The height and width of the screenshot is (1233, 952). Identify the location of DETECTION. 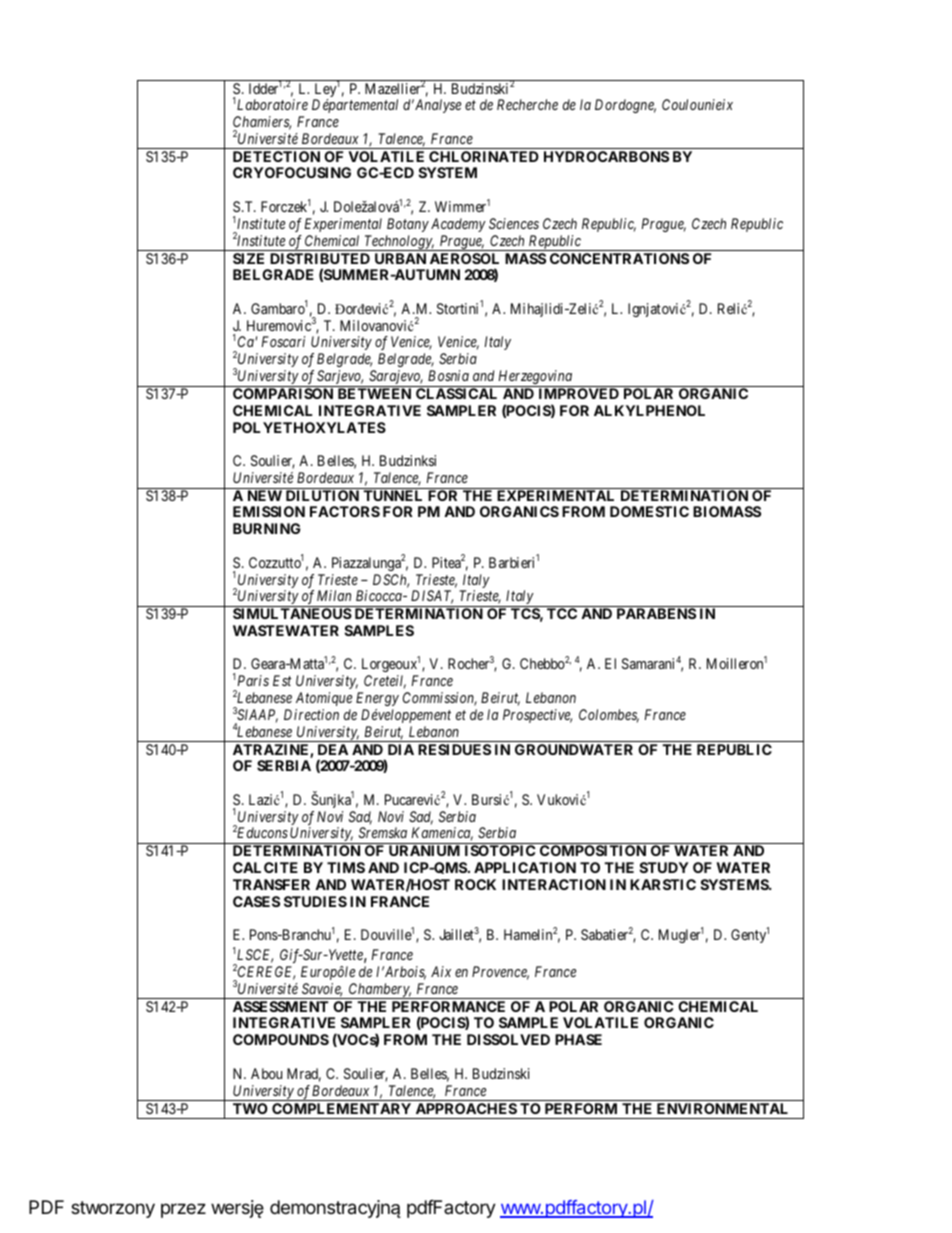
(276, 156).
